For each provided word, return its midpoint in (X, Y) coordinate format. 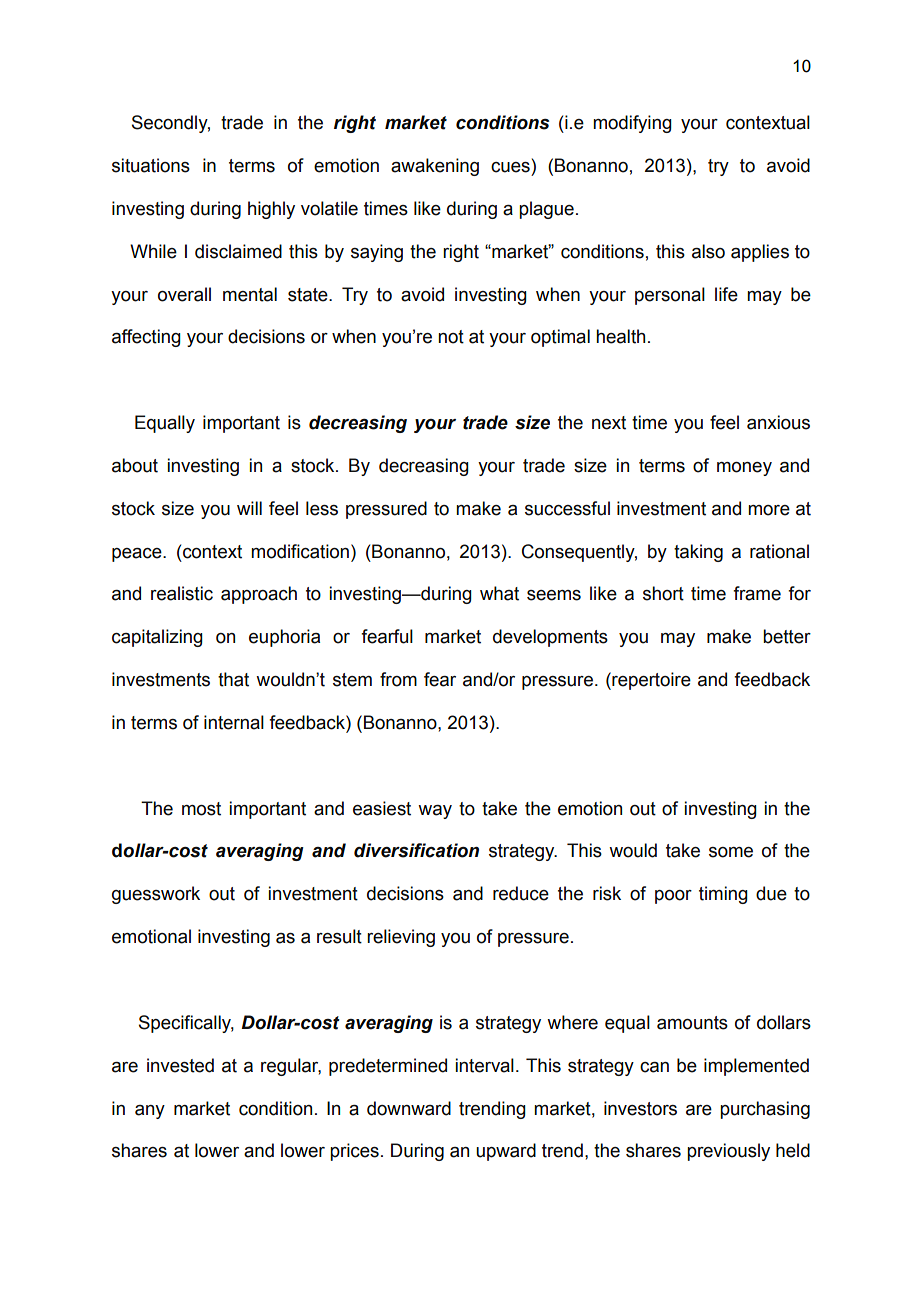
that (233, 679)
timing (723, 895)
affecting (146, 338)
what (499, 593)
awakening (435, 167)
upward (506, 1152)
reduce (521, 893)
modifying (632, 124)
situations (151, 165)
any (150, 1112)
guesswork (156, 895)
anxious (778, 422)
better (787, 636)
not (451, 337)
